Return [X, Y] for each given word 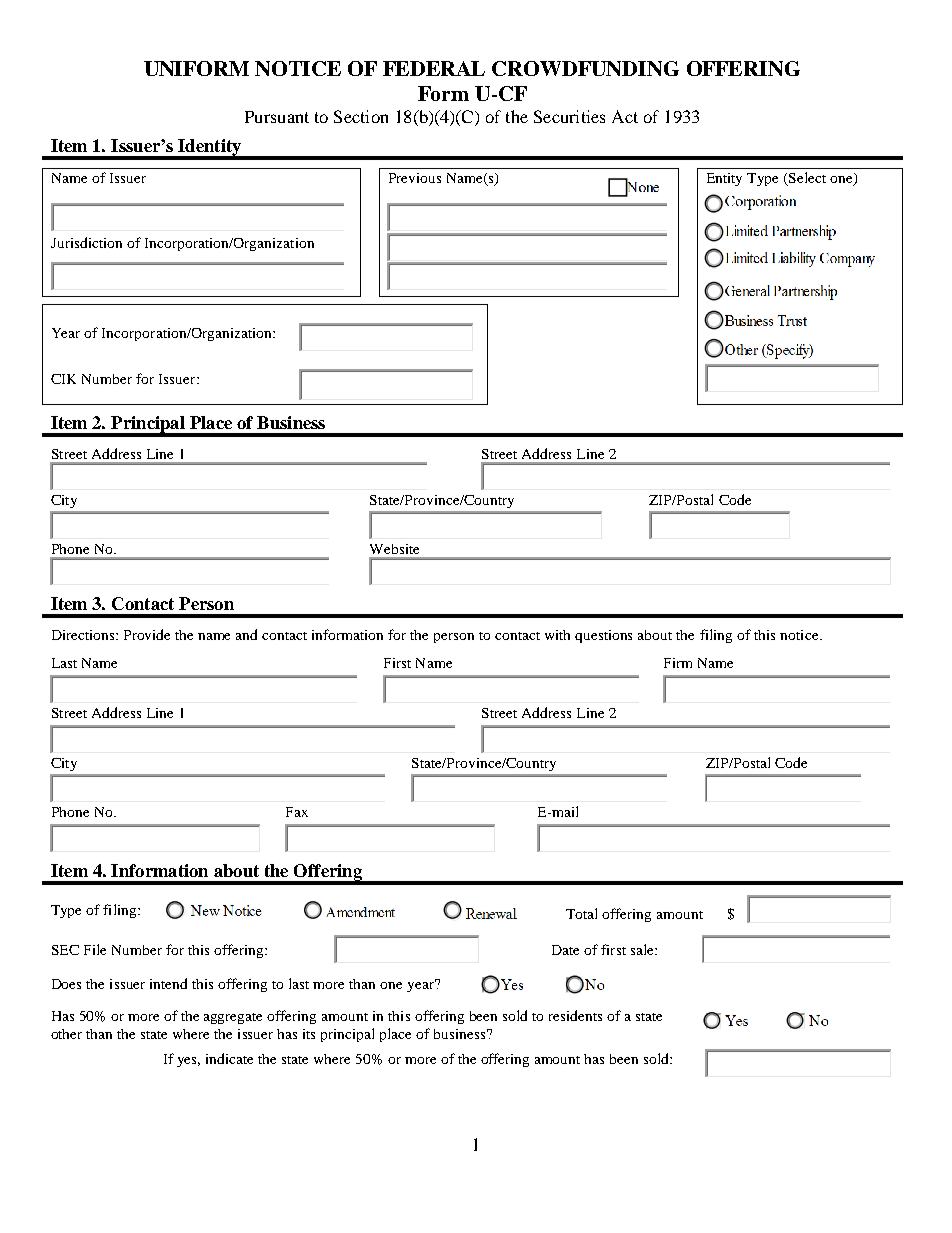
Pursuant [277, 117]
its [309, 1034]
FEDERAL [434, 68]
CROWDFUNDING [585, 68]
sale [643, 949]
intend [168, 983]
